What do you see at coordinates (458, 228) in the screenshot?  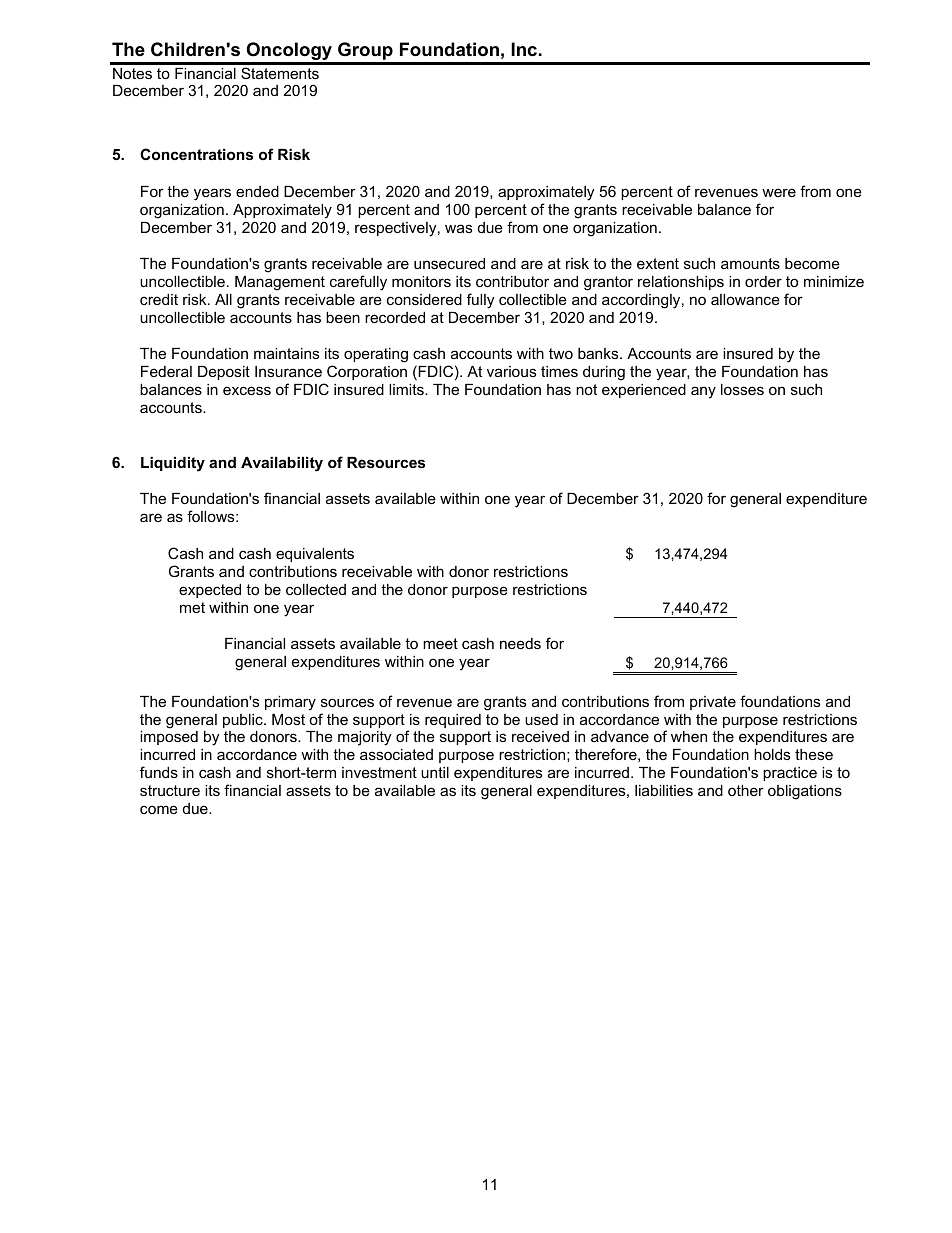 I see `was` at bounding box center [458, 228].
